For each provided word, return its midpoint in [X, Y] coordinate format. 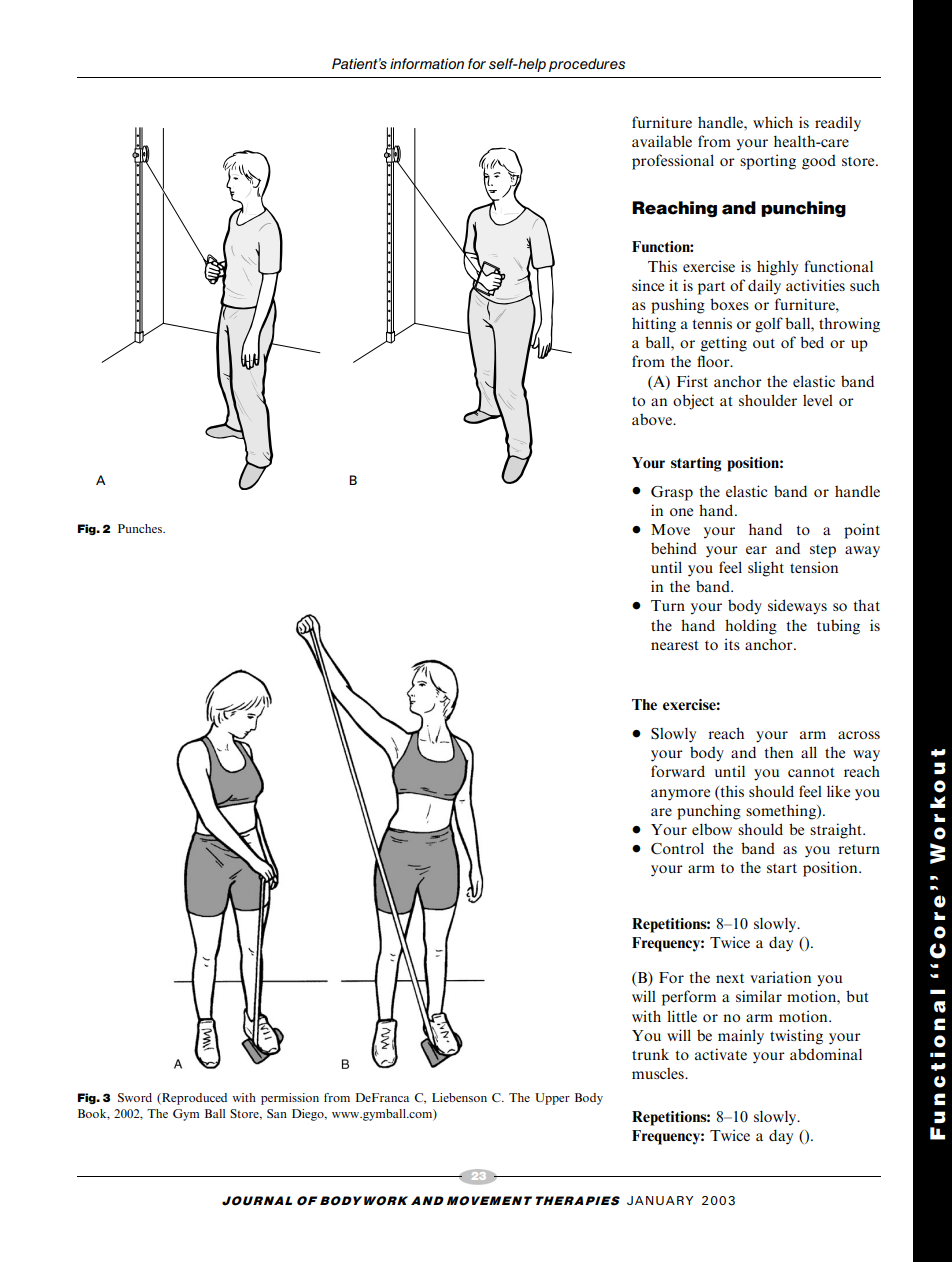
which [773, 122]
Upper [552, 1099]
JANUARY [660, 1200]
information [427, 63]
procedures [587, 65]
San [277, 1113]
